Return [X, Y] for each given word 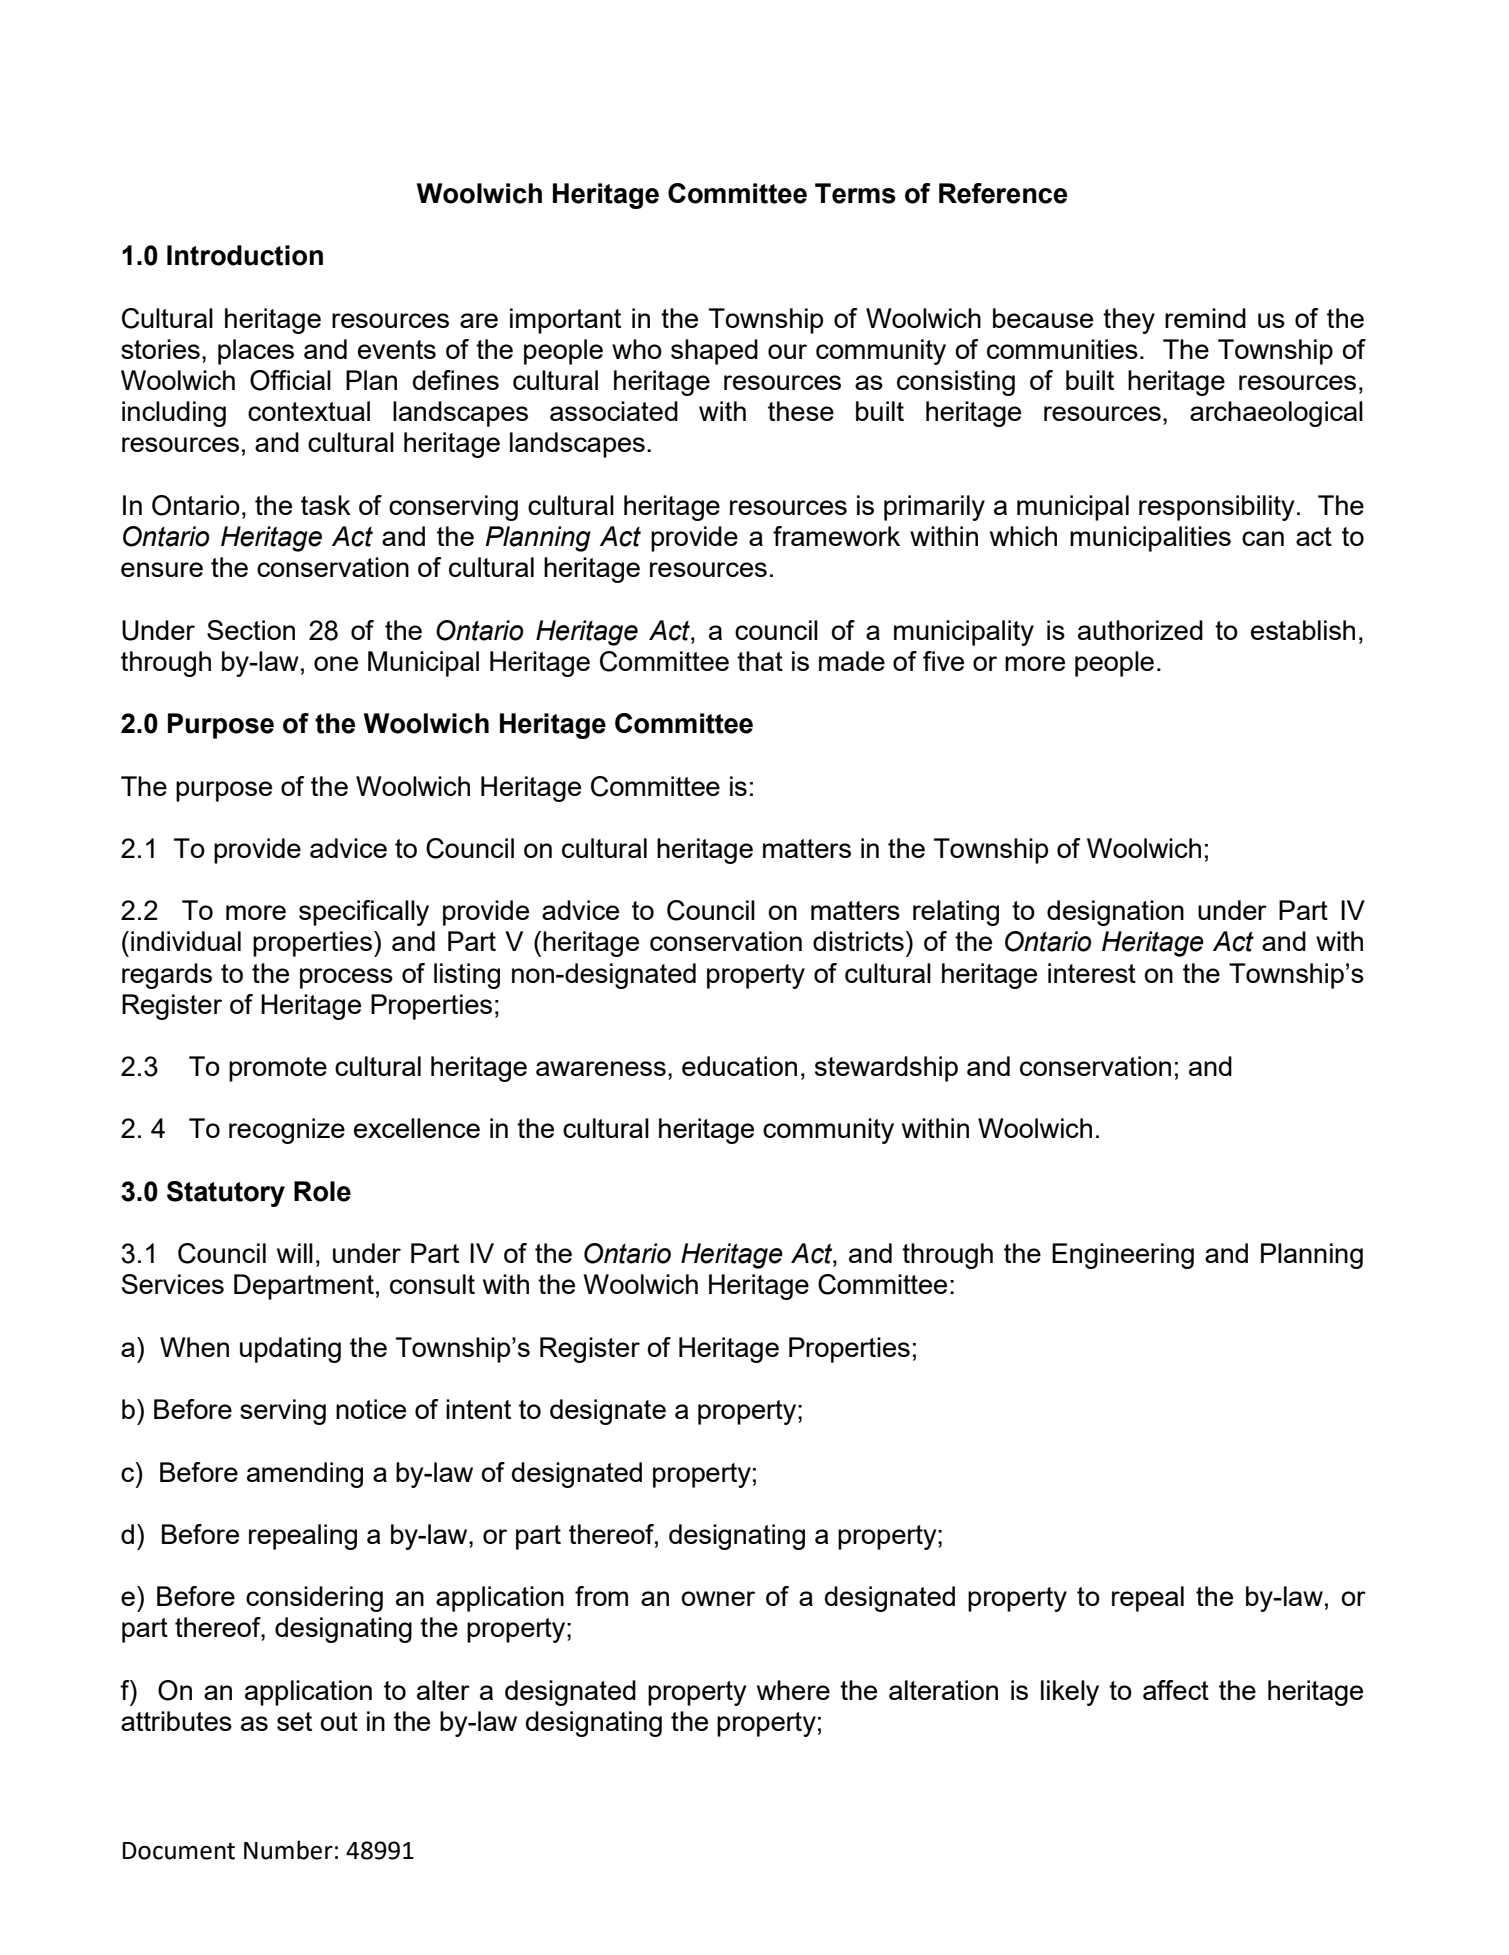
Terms [855, 193]
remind [1205, 318]
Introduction [245, 255]
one [336, 663]
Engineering [1123, 1256]
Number [288, 1850]
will [295, 1253]
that [760, 661]
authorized [1140, 630]
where [793, 1690]
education [739, 1066]
